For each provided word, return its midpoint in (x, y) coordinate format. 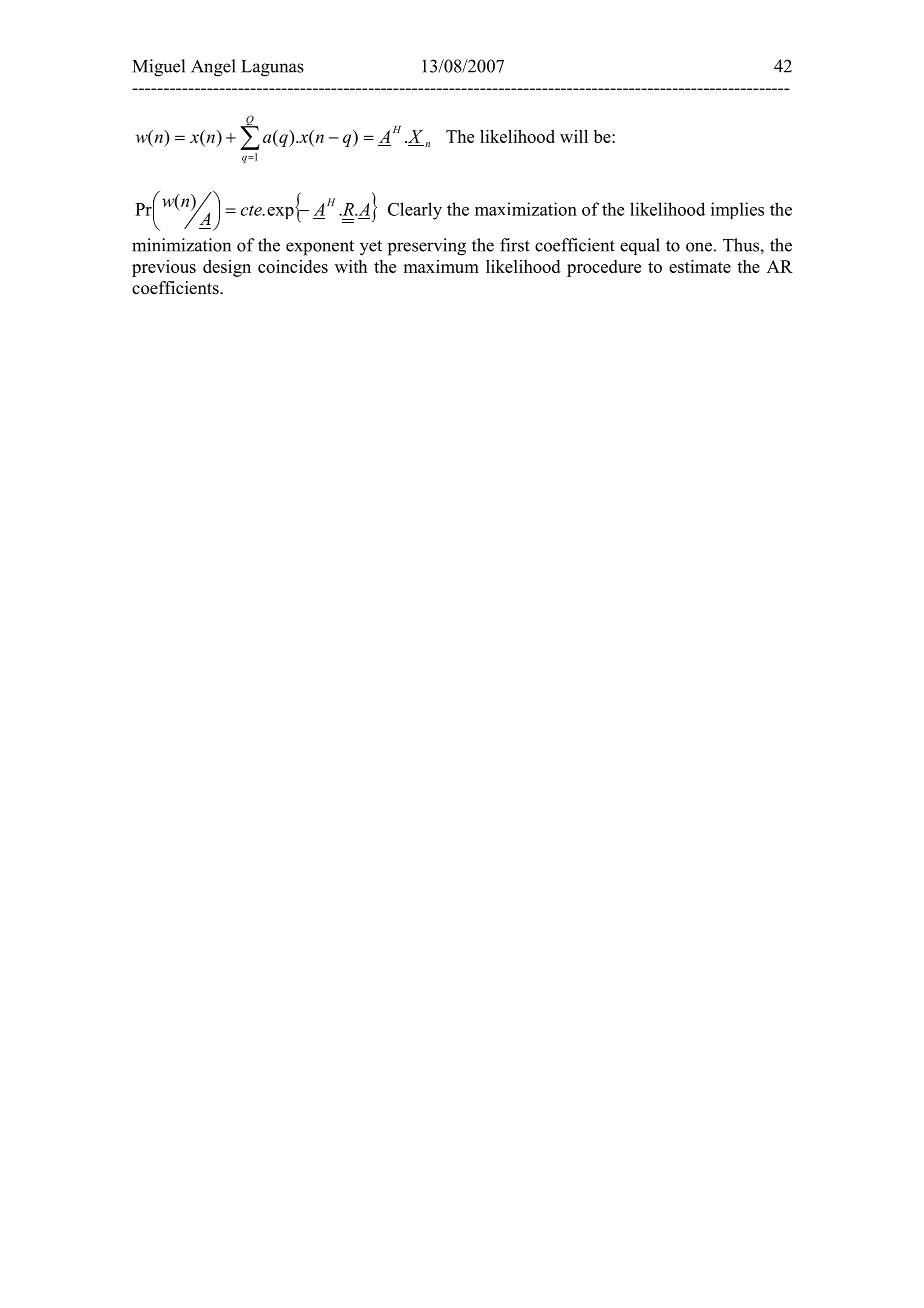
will (574, 136)
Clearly (415, 211)
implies (737, 210)
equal (640, 246)
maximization (526, 209)
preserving (427, 247)
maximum (441, 266)
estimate (700, 266)
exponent (320, 248)
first (515, 245)
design (227, 268)
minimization (181, 245)
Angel (213, 68)
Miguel (159, 68)
